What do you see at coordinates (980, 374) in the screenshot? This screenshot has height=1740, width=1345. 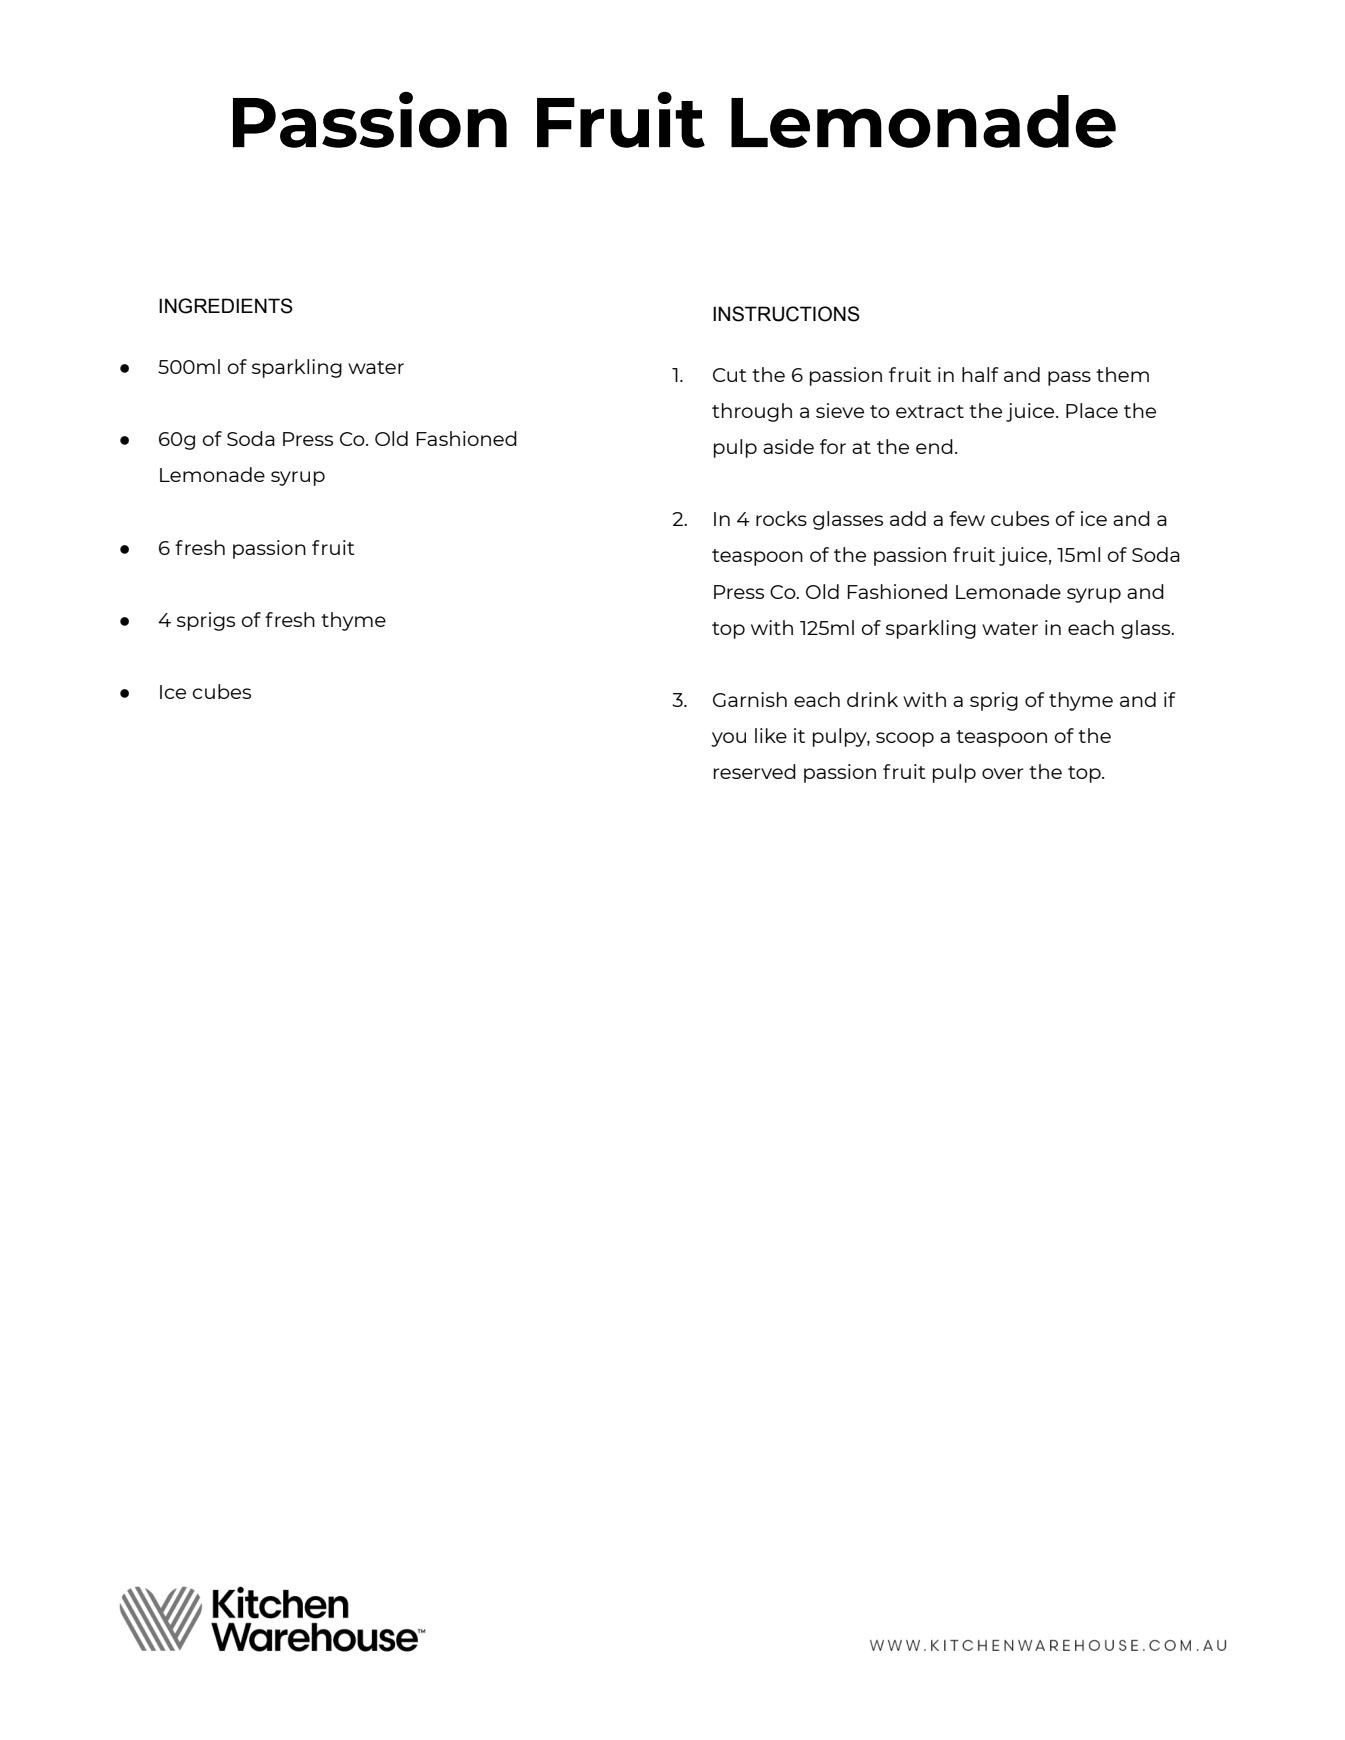 I see `half` at bounding box center [980, 374].
